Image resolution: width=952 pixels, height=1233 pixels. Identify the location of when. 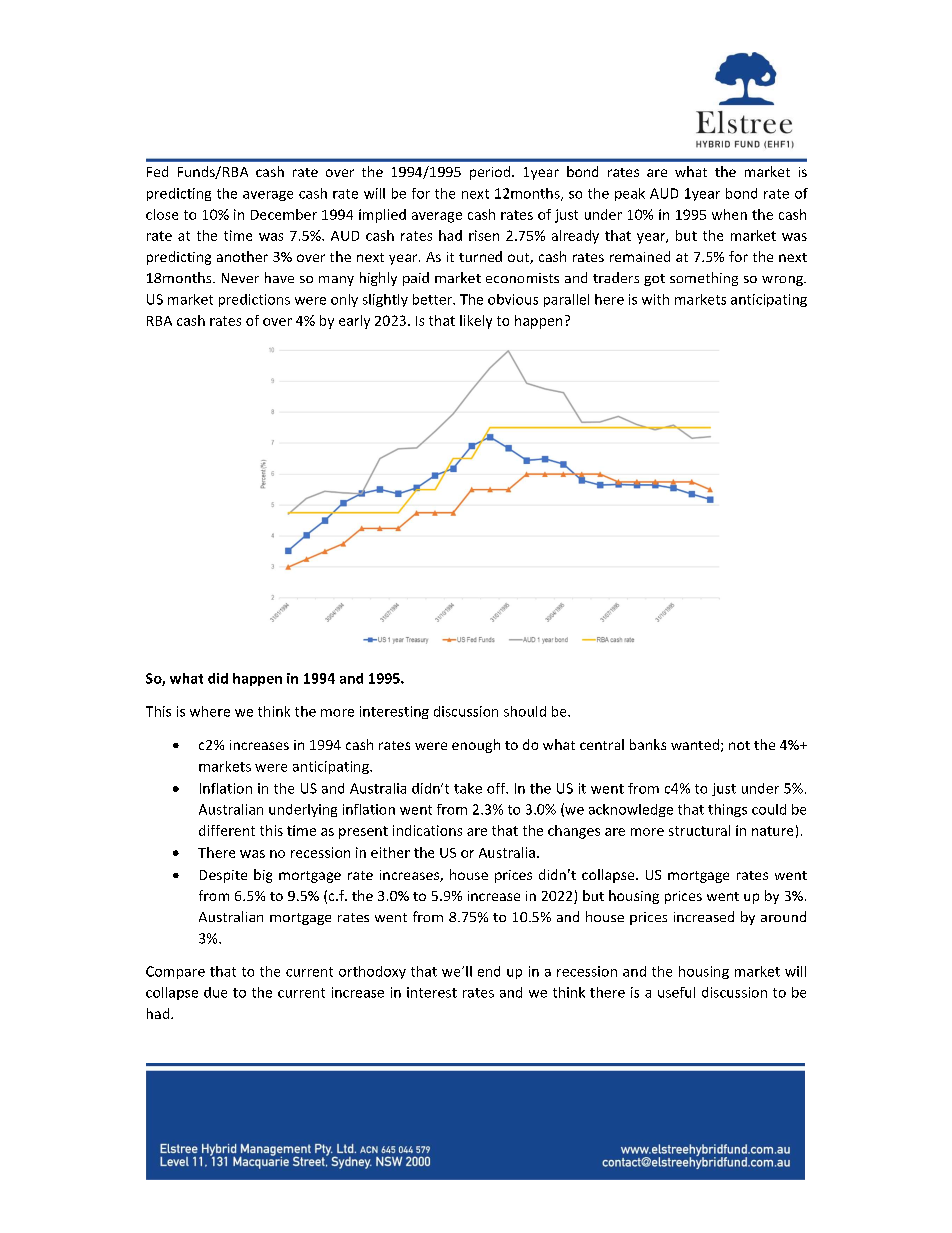
(729, 214).
